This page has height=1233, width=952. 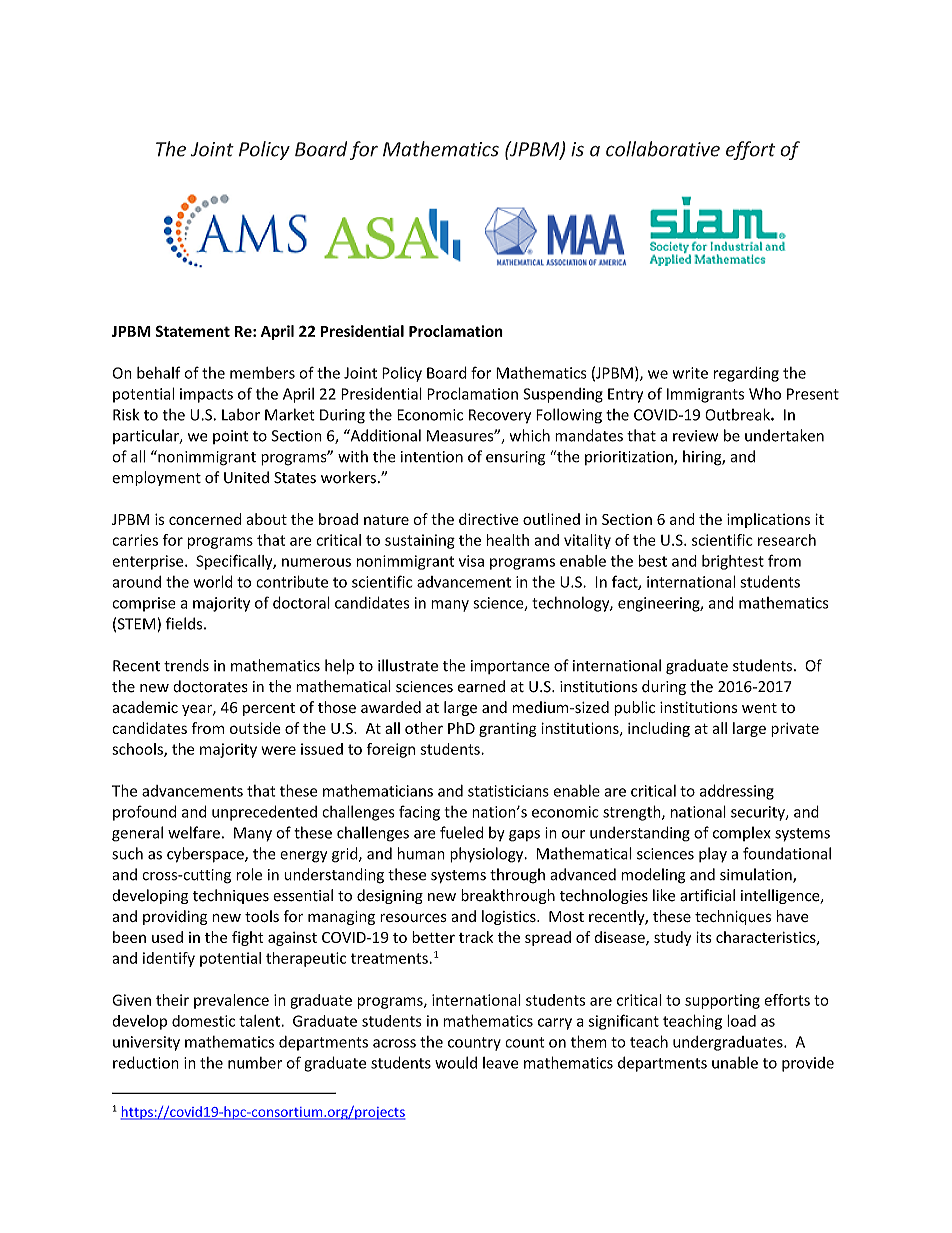 What do you see at coordinates (213, 581) in the page?
I see `world` at bounding box center [213, 581].
